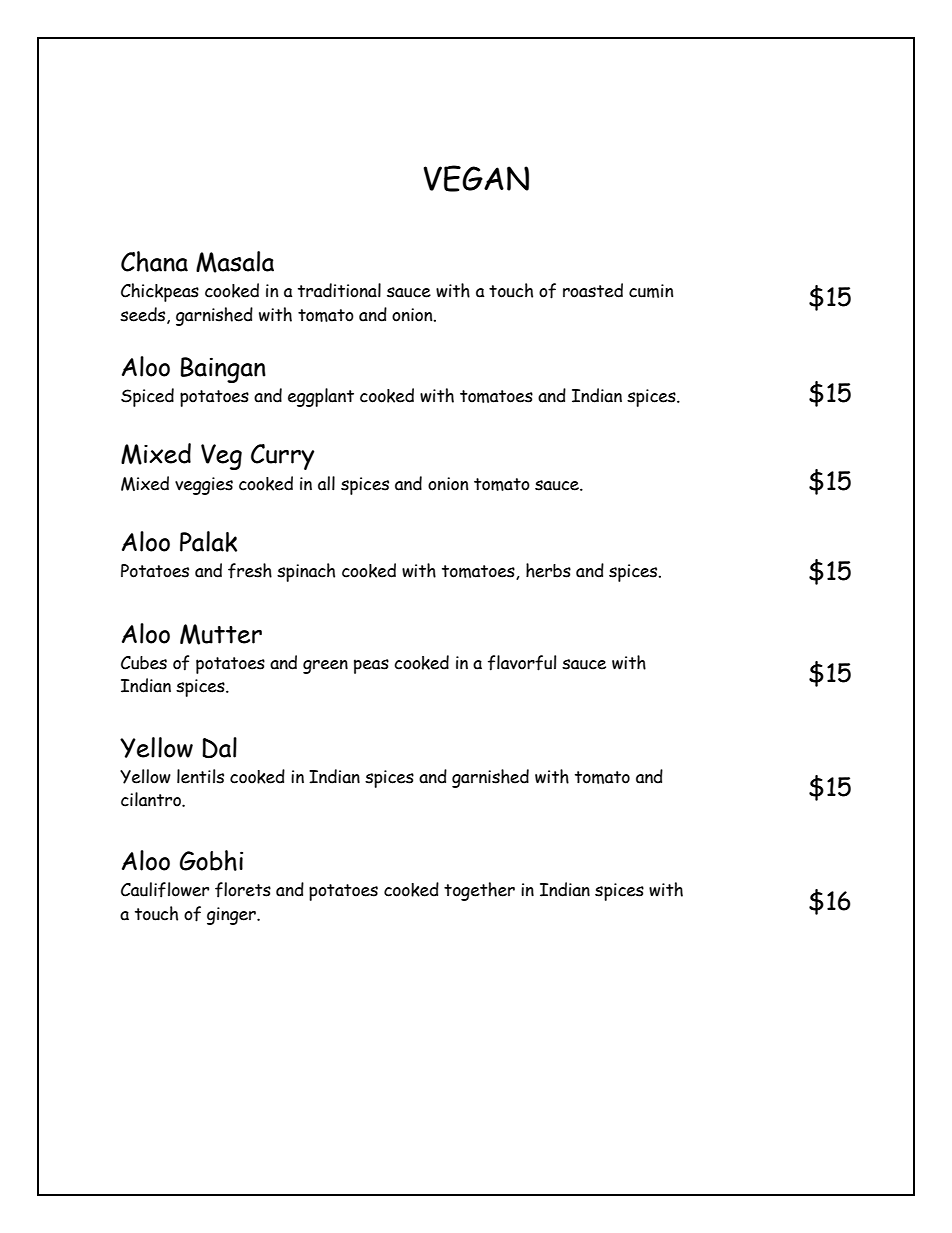 Image resolution: width=952 pixels, height=1233 pixels. I want to click on Masala, so click(235, 262).
